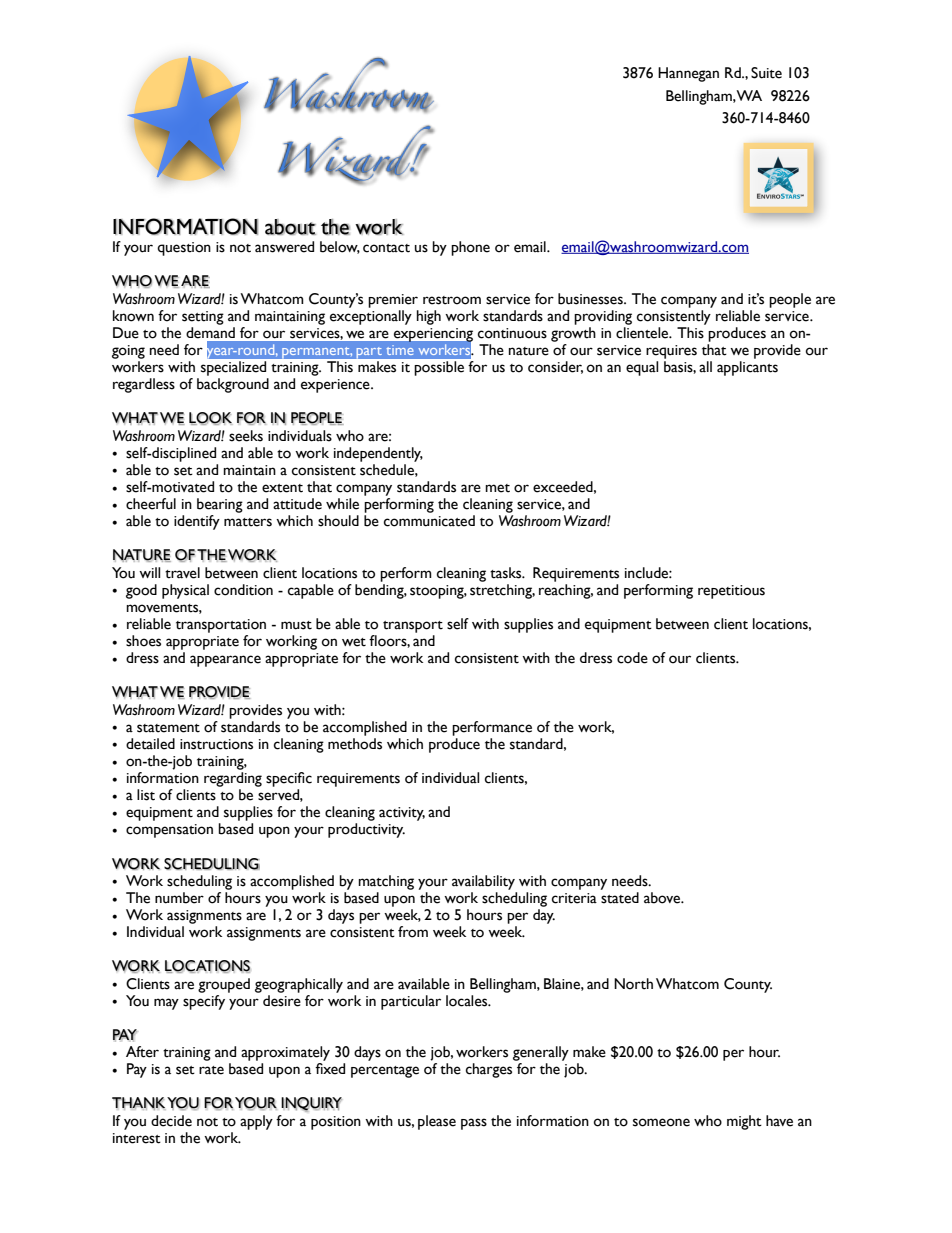 This page has height=1233, width=952. What do you see at coordinates (766, 73) in the page?
I see `Suite` at bounding box center [766, 73].
